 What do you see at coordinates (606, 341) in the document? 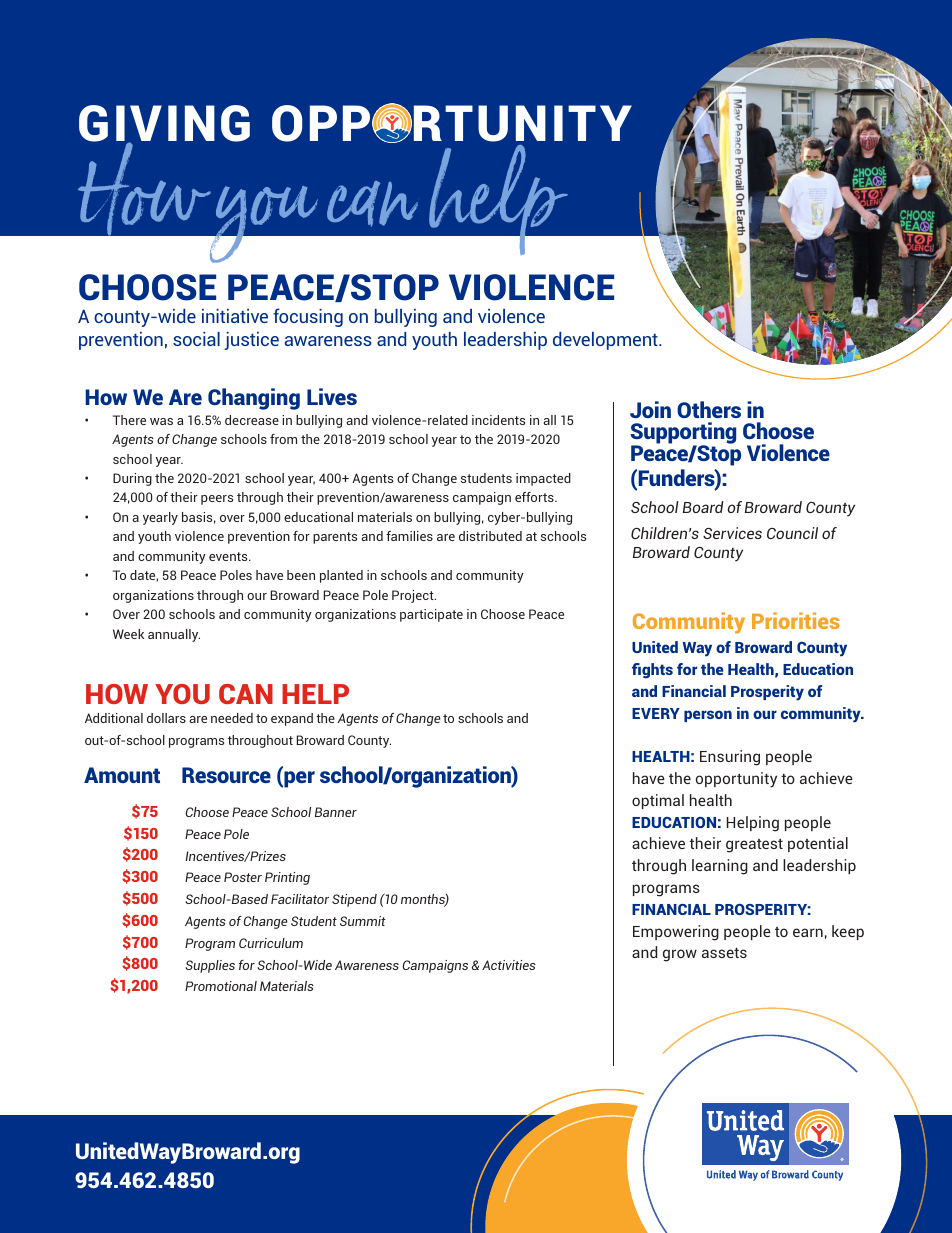
I see `development` at bounding box center [606, 341].
